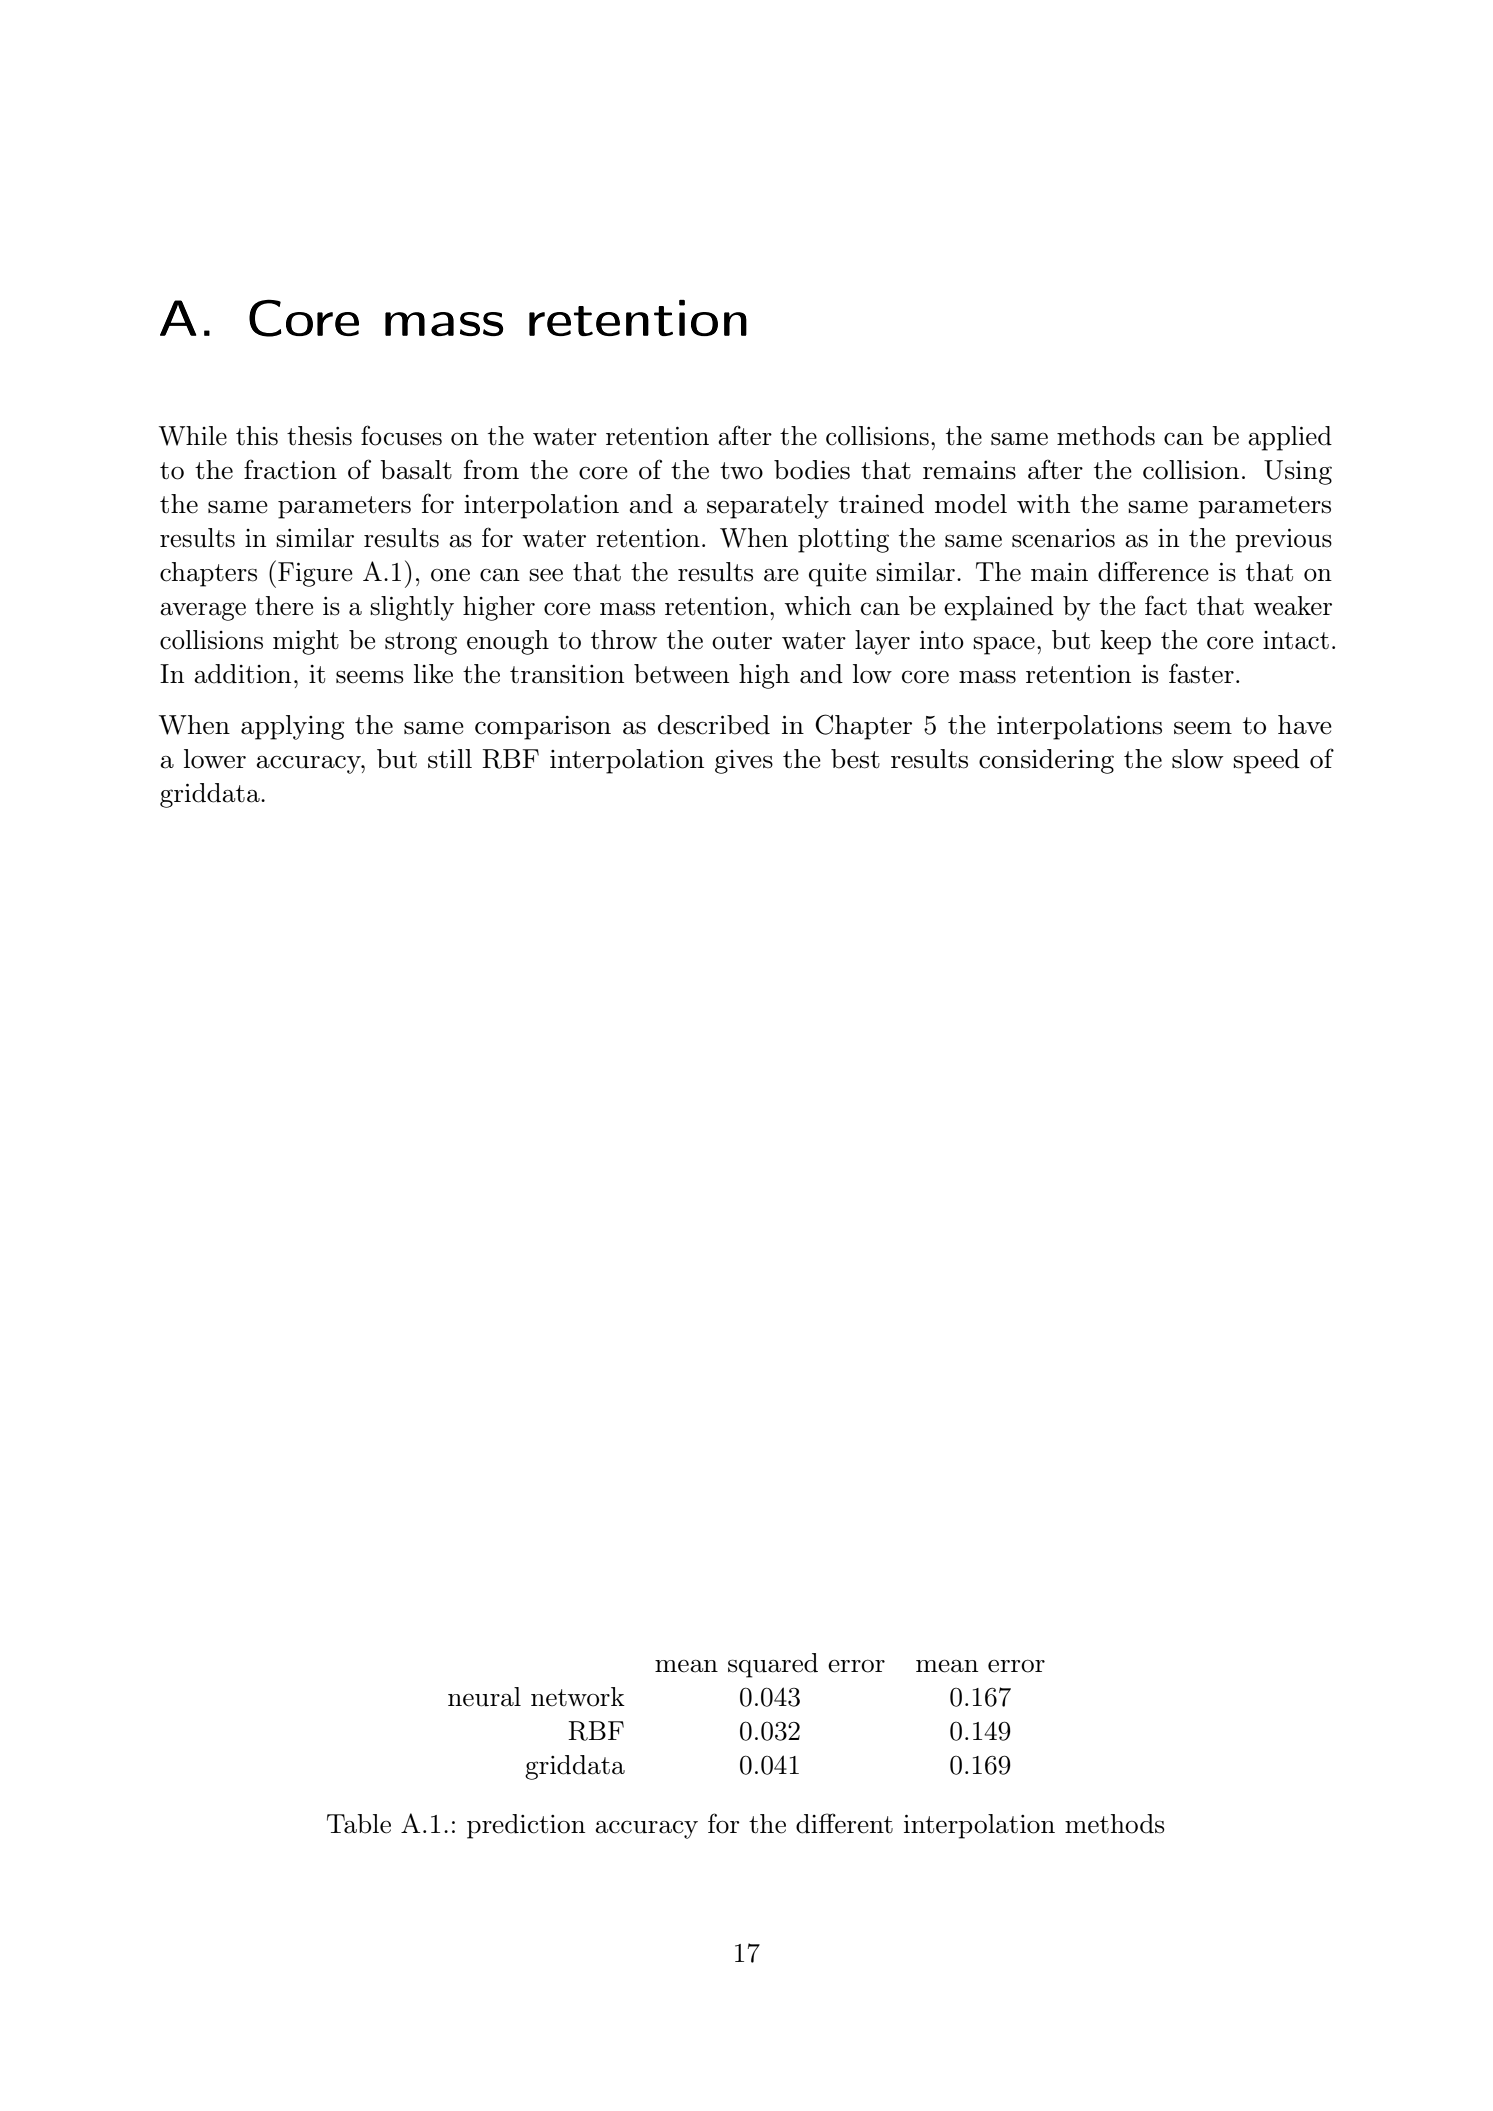 The width and height of the screenshot is (1493, 2111). Describe the element at coordinates (744, 762) in the screenshot. I see `gives` at that location.
